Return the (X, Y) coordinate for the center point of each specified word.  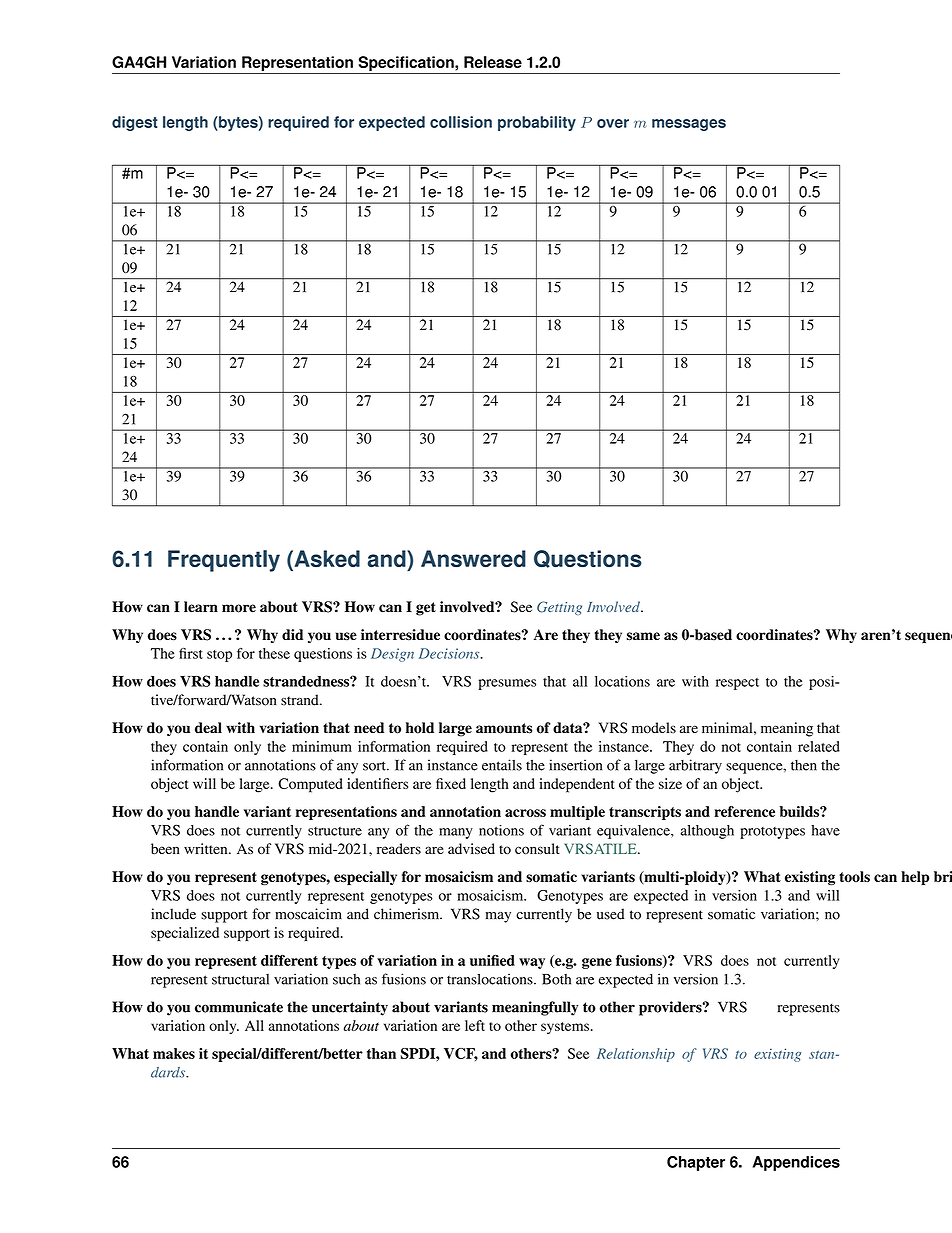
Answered (473, 558)
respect (737, 684)
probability (537, 123)
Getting (559, 608)
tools (854, 876)
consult (537, 849)
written (207, 848)
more (239, 608)
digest (135, 123)
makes (174, 1053)
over (613, 123)
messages (689, 125)
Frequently (224, 561)
